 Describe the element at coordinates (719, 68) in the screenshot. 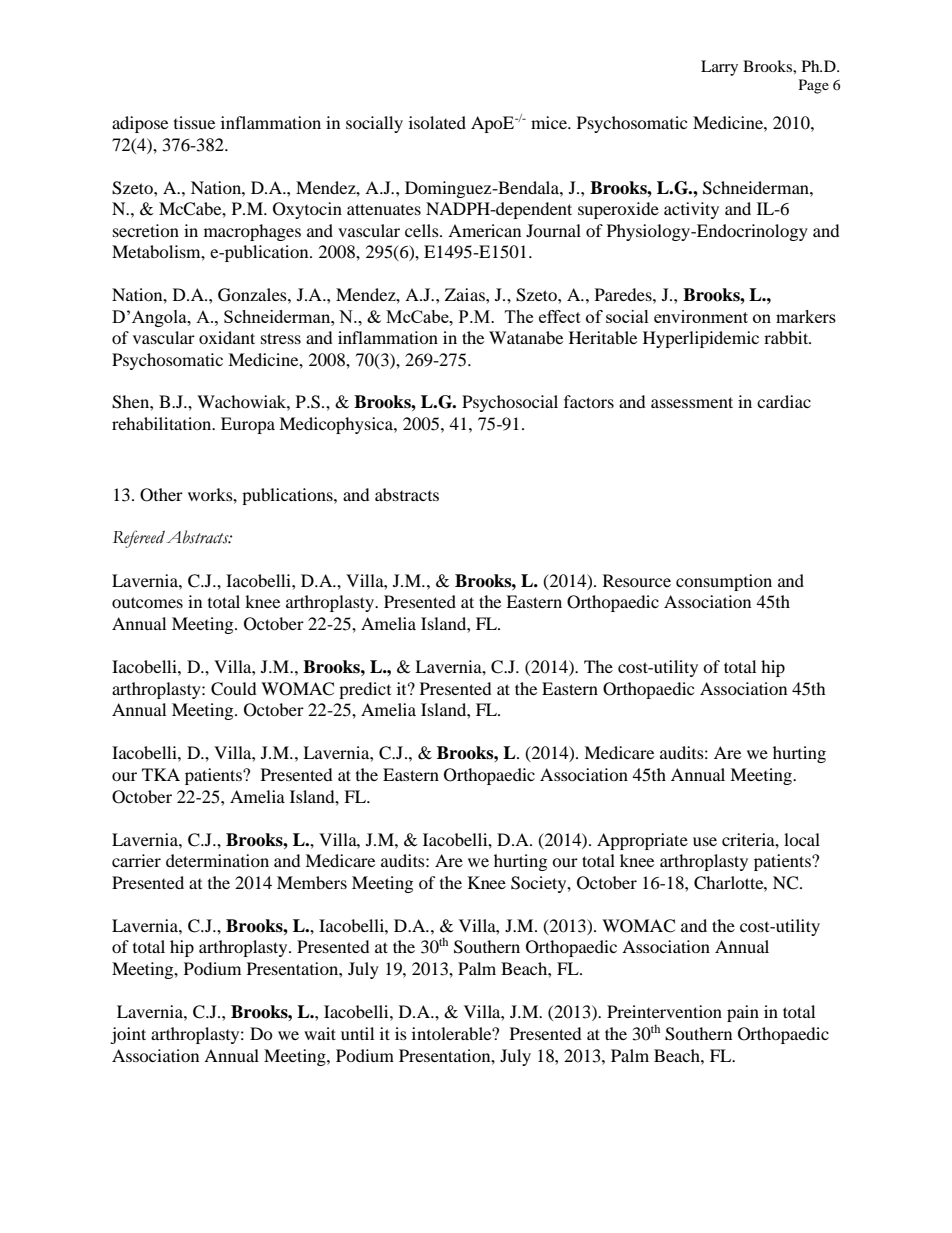

I see `Larry` at that location.
